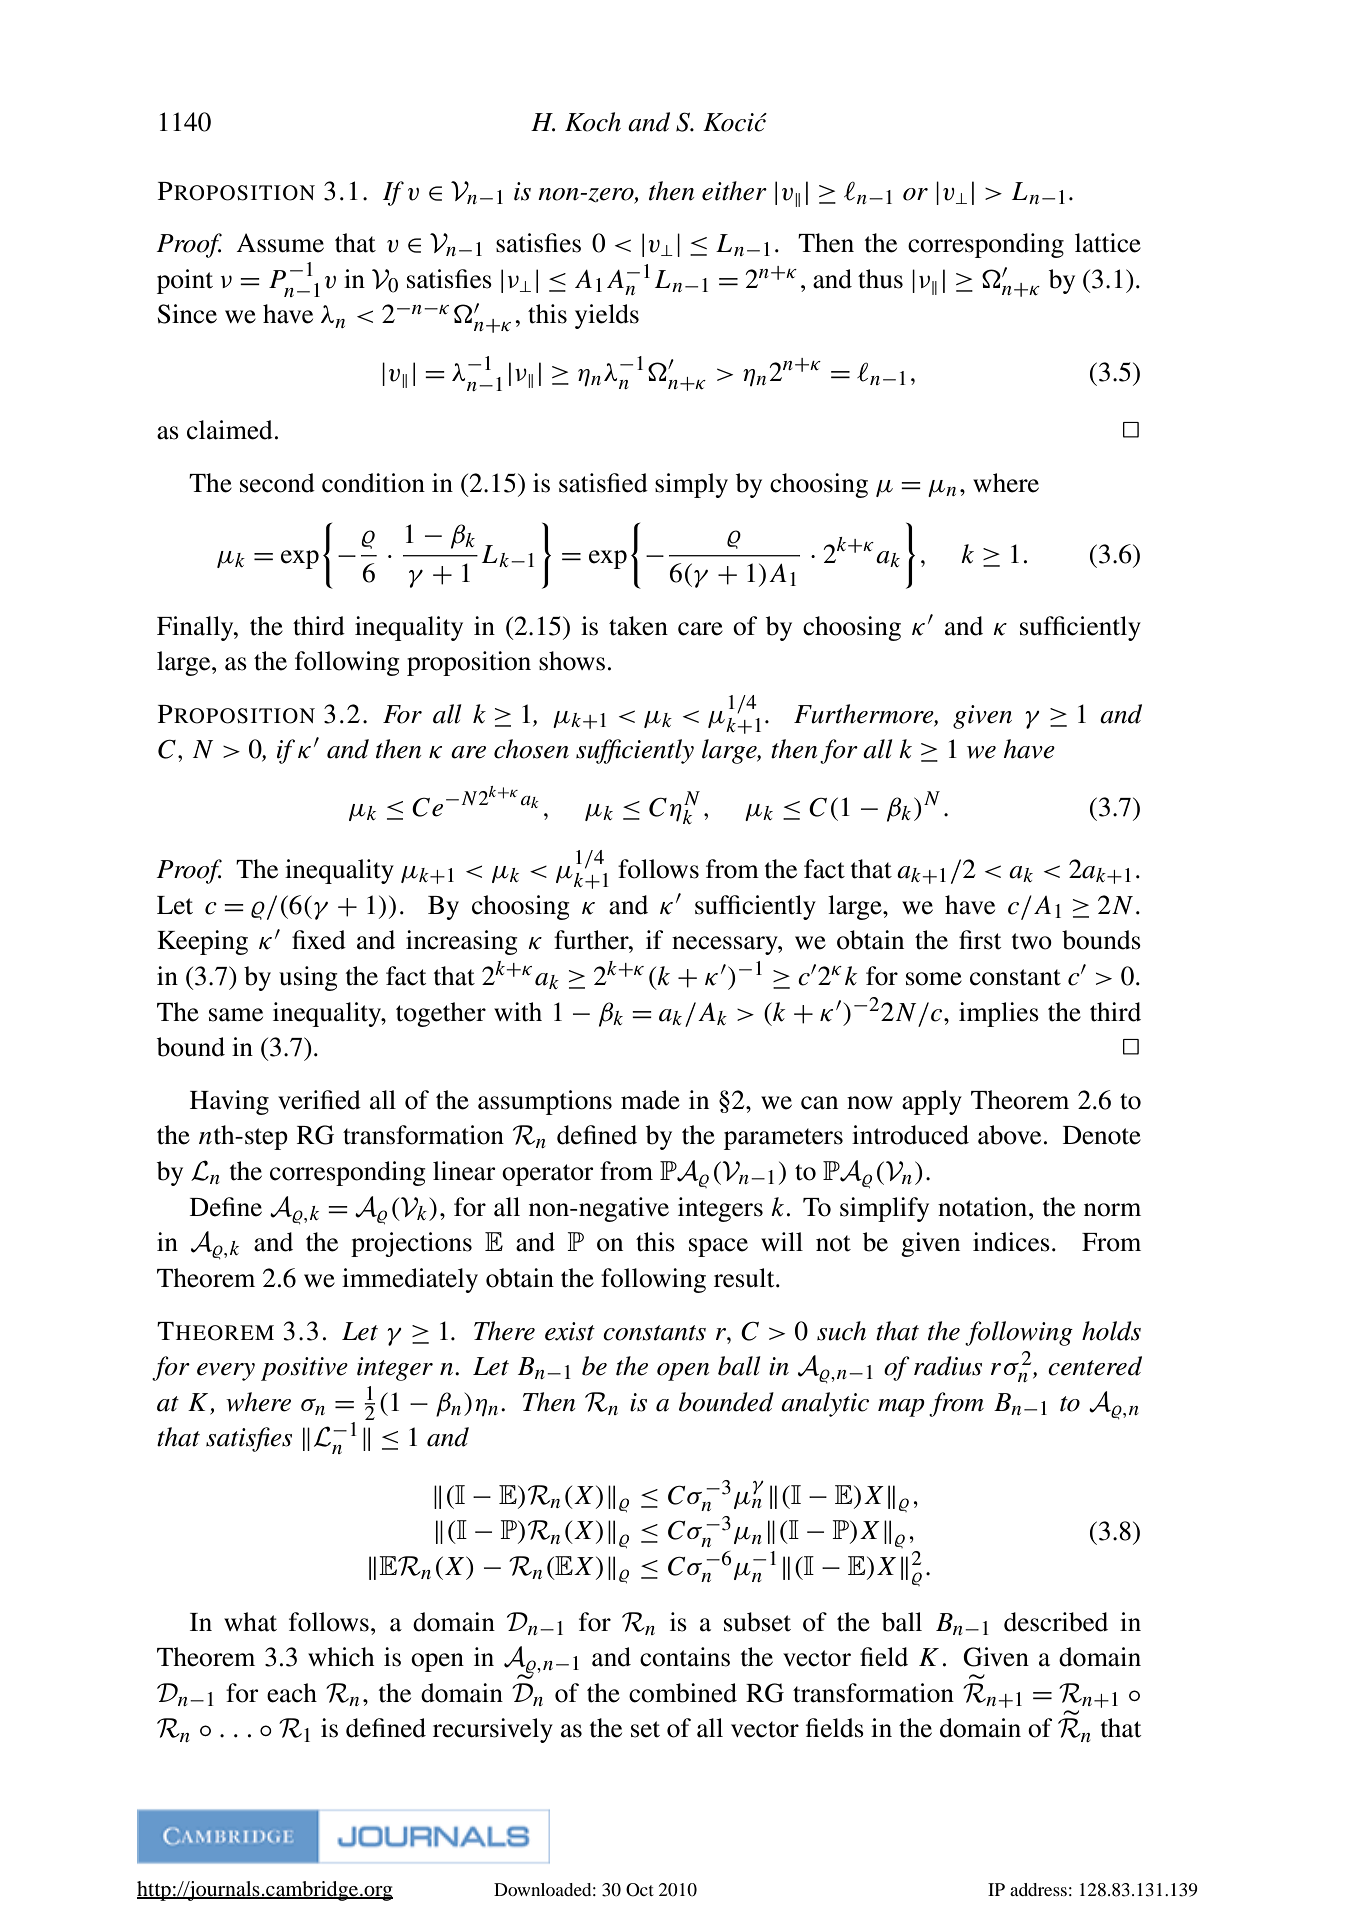 This page has height=1923, width=1354. What do you see at coordinates (308, 978) in the page?
I see `using` at bounding box center [308, 978].
